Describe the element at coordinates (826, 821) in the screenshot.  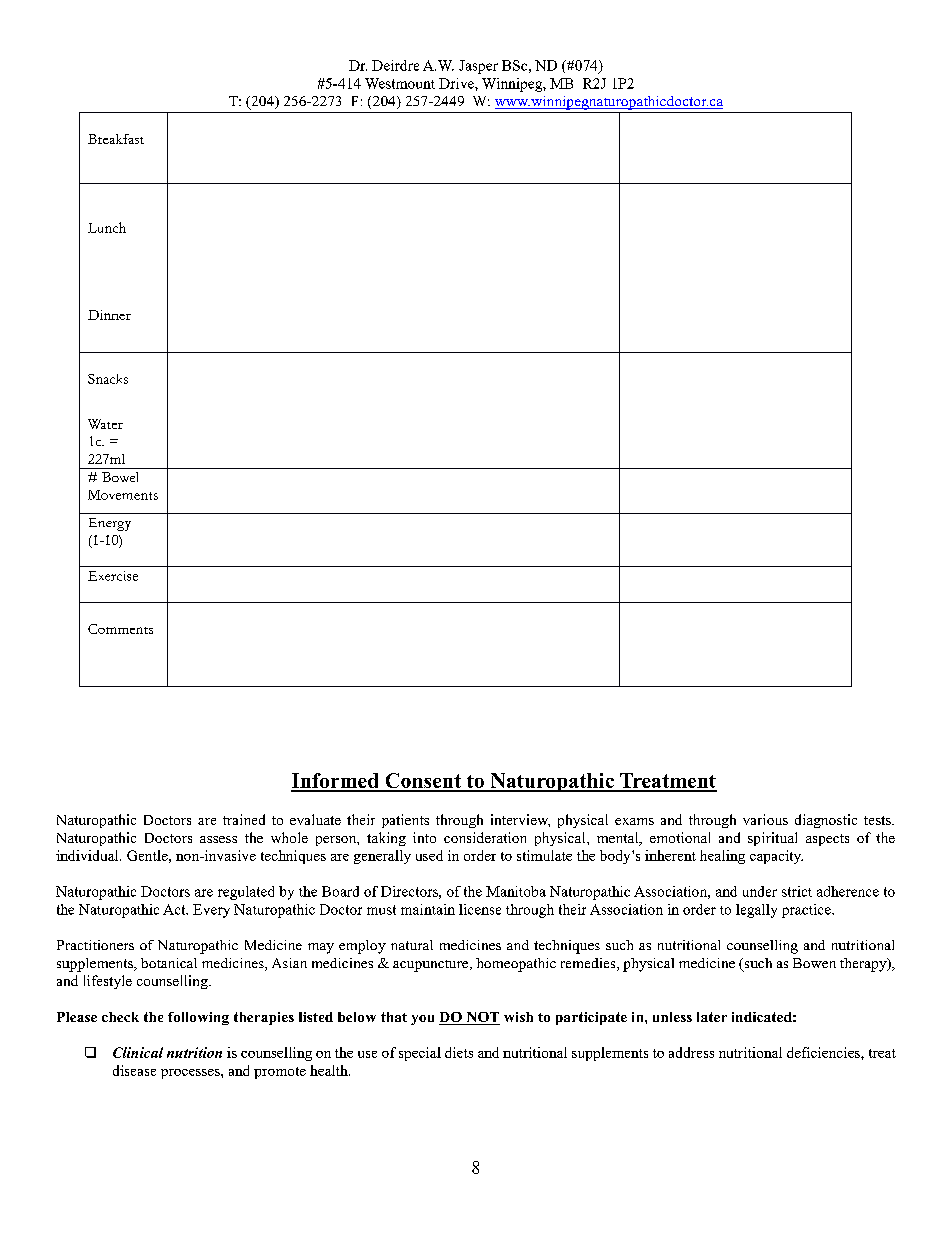
I see `diagnostic` at that location.
